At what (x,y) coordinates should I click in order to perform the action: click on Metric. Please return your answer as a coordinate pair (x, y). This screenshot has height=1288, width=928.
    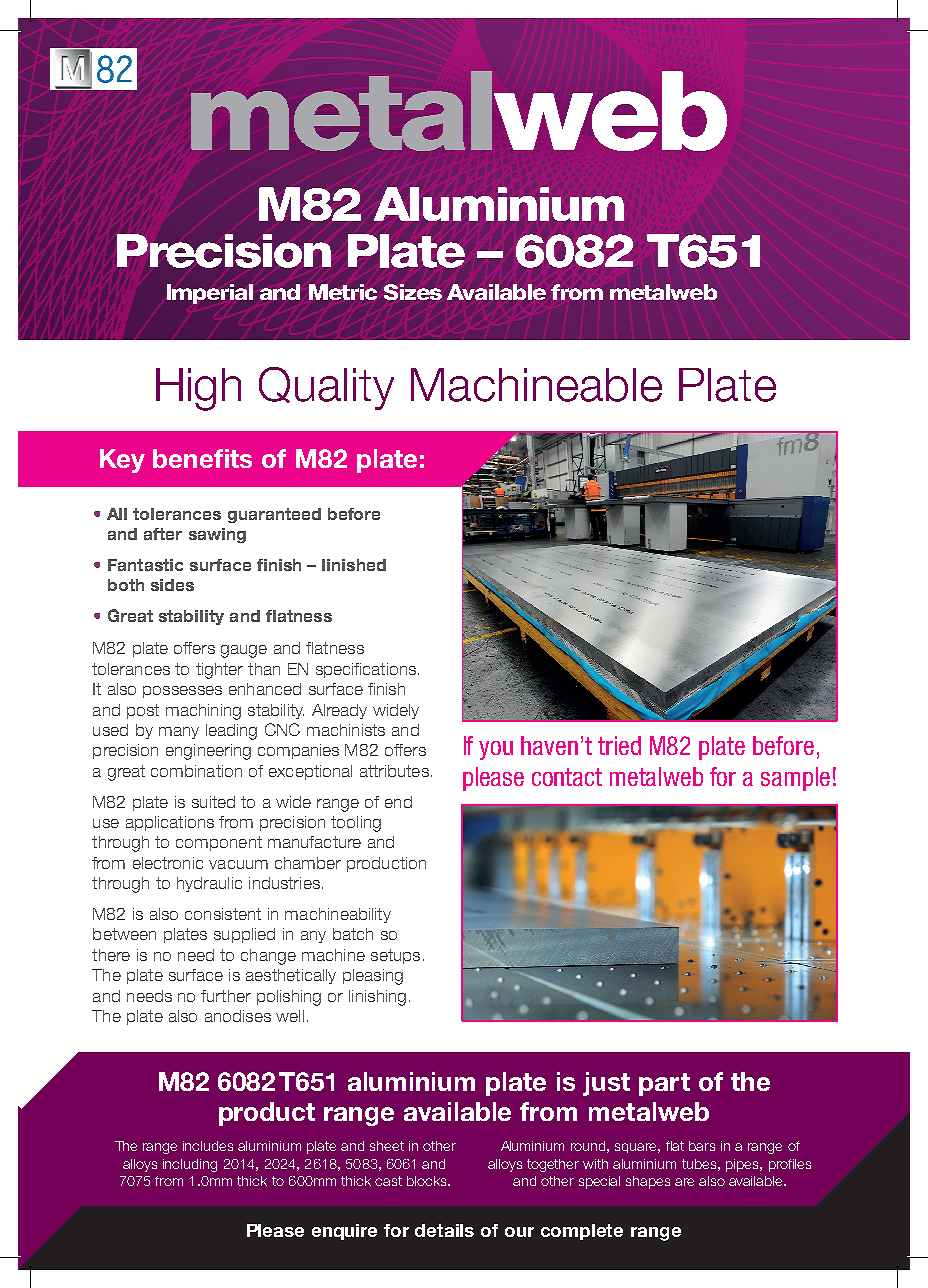
    Looking at the image, I should click on (343, 292).
